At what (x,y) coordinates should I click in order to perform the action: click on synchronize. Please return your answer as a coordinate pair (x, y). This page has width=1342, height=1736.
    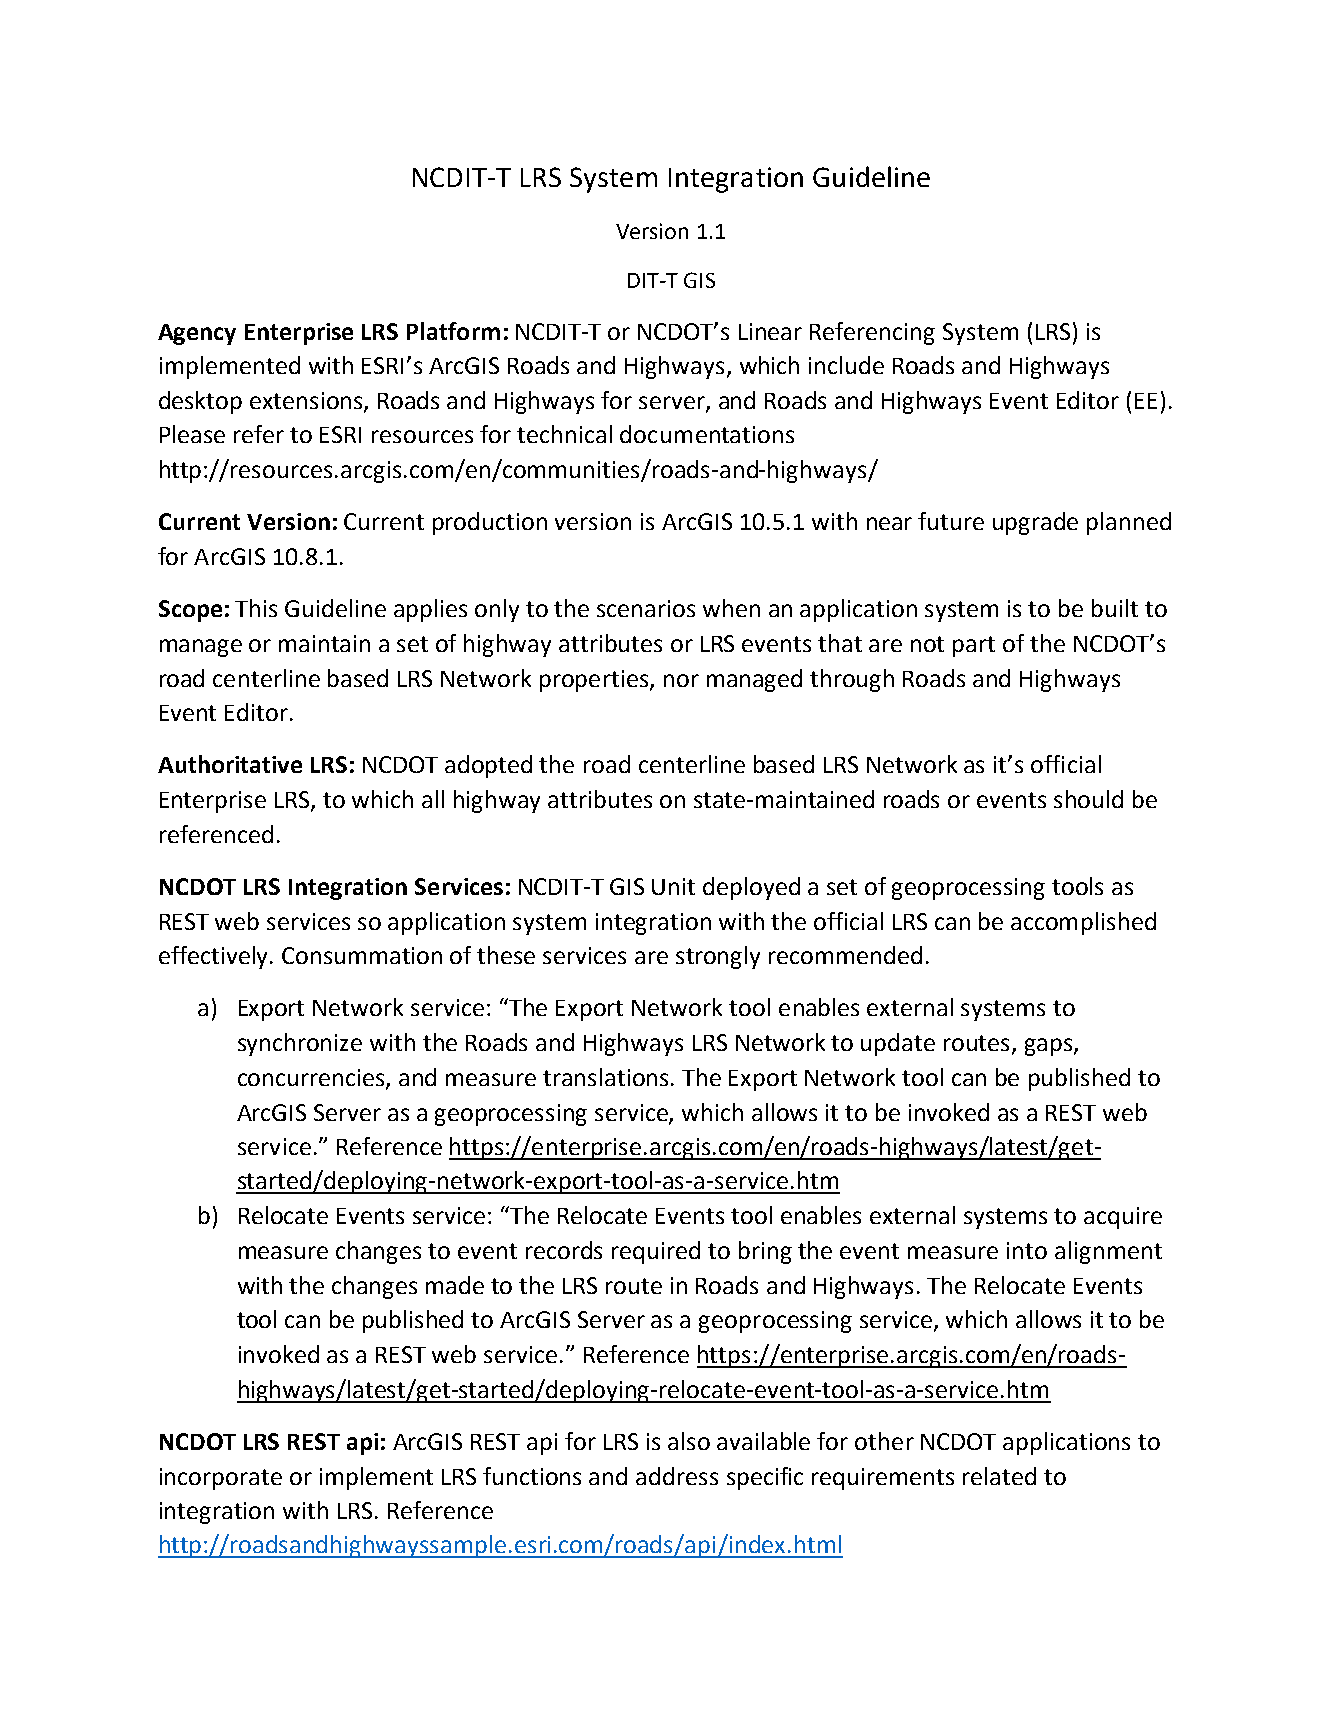
    Looking at the image, I should click on (300, 1044).
